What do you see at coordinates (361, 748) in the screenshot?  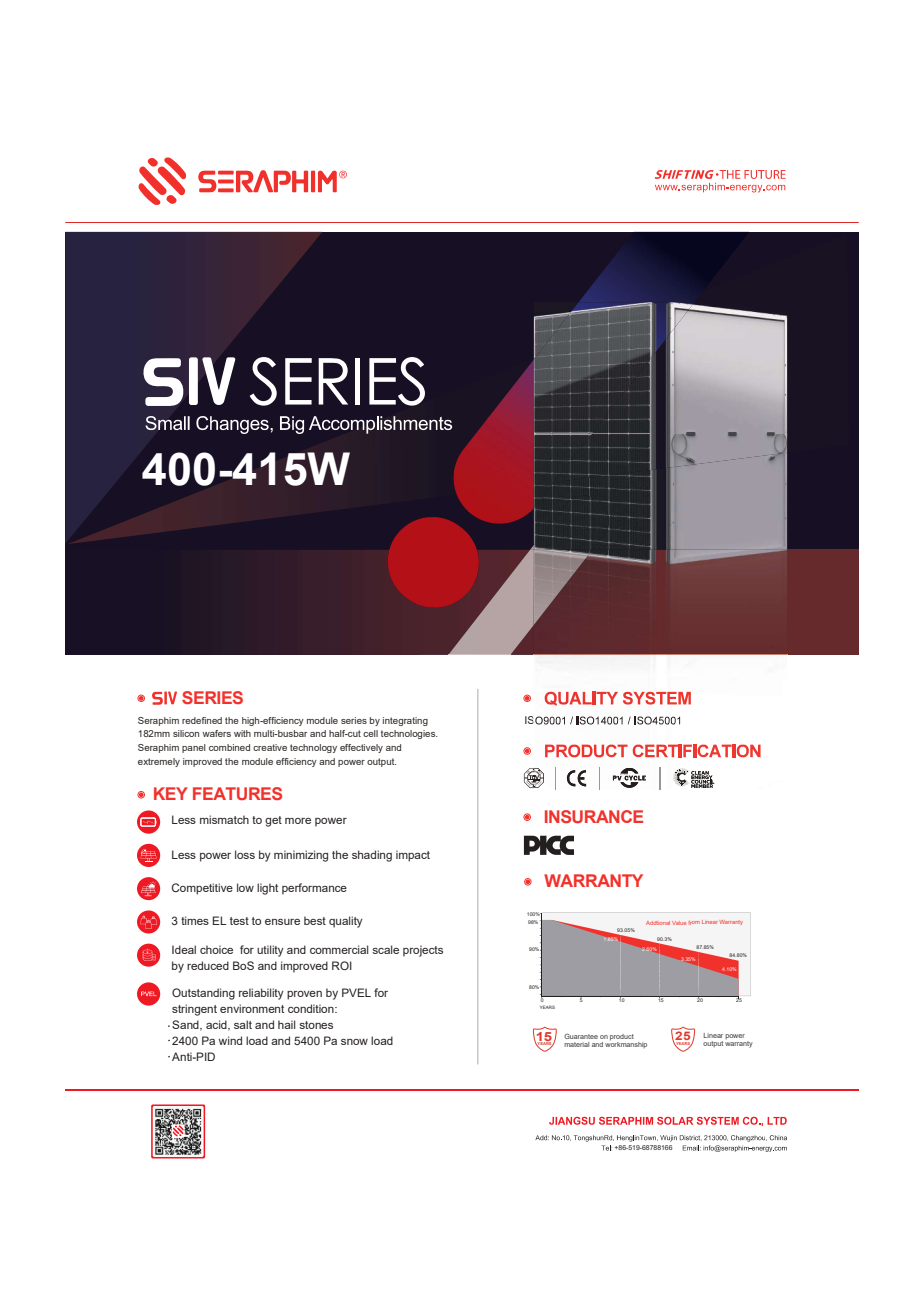 I see `effectively` at bounding box center [361, 748].
